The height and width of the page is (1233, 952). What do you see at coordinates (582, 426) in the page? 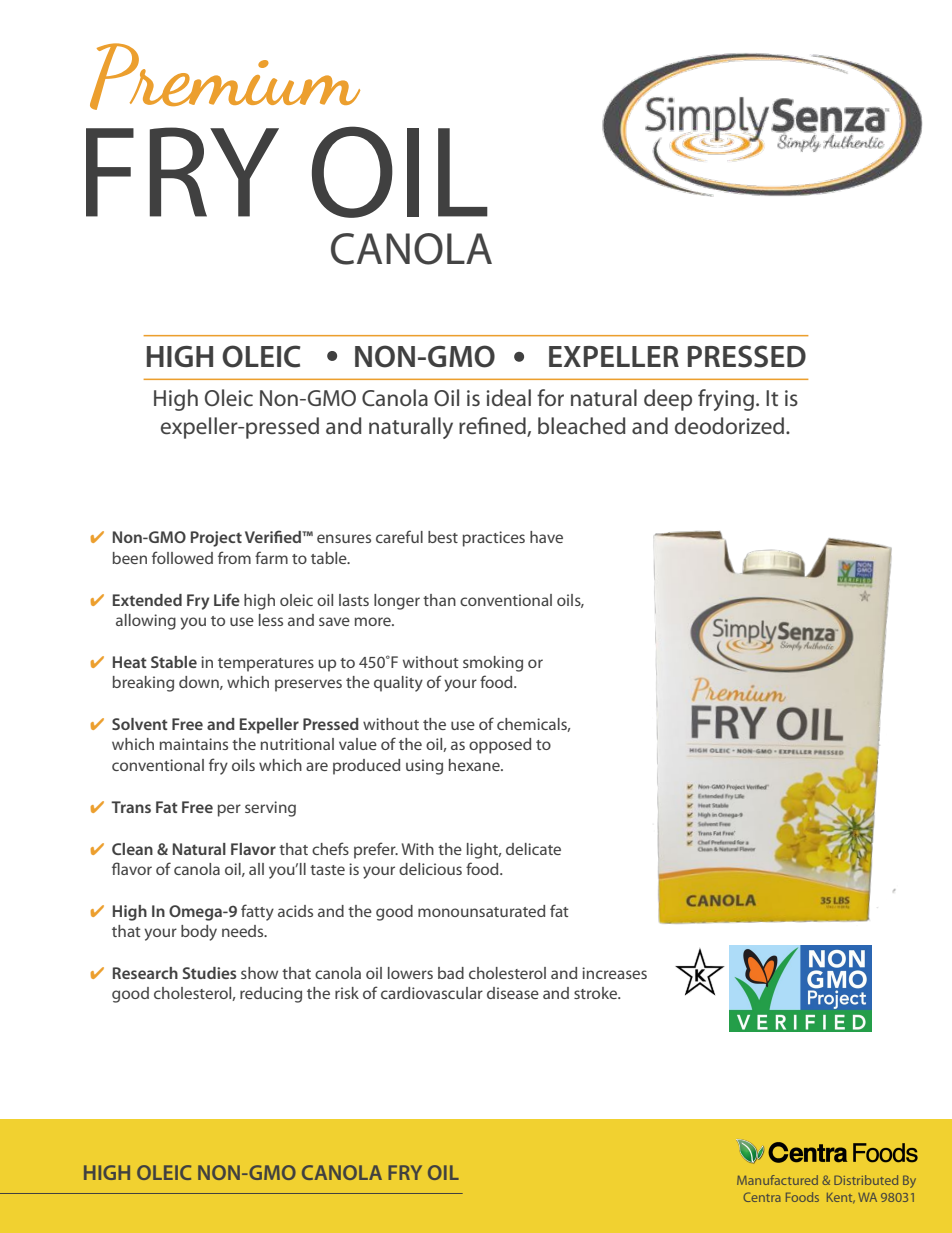
I see `bleached` at bounding box center [582, 426].
